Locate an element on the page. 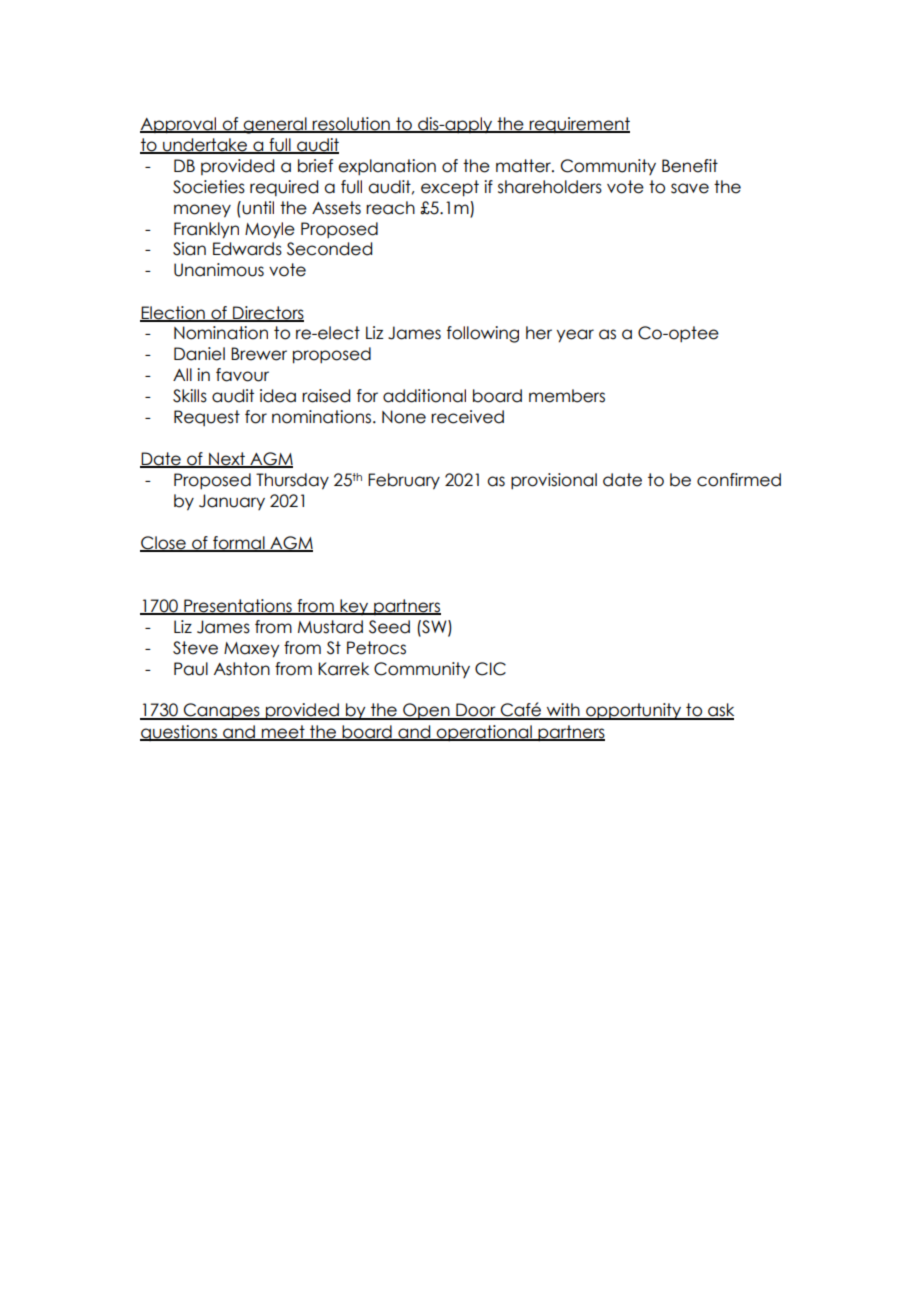  confirmed is located at coordinates (739, 480).
